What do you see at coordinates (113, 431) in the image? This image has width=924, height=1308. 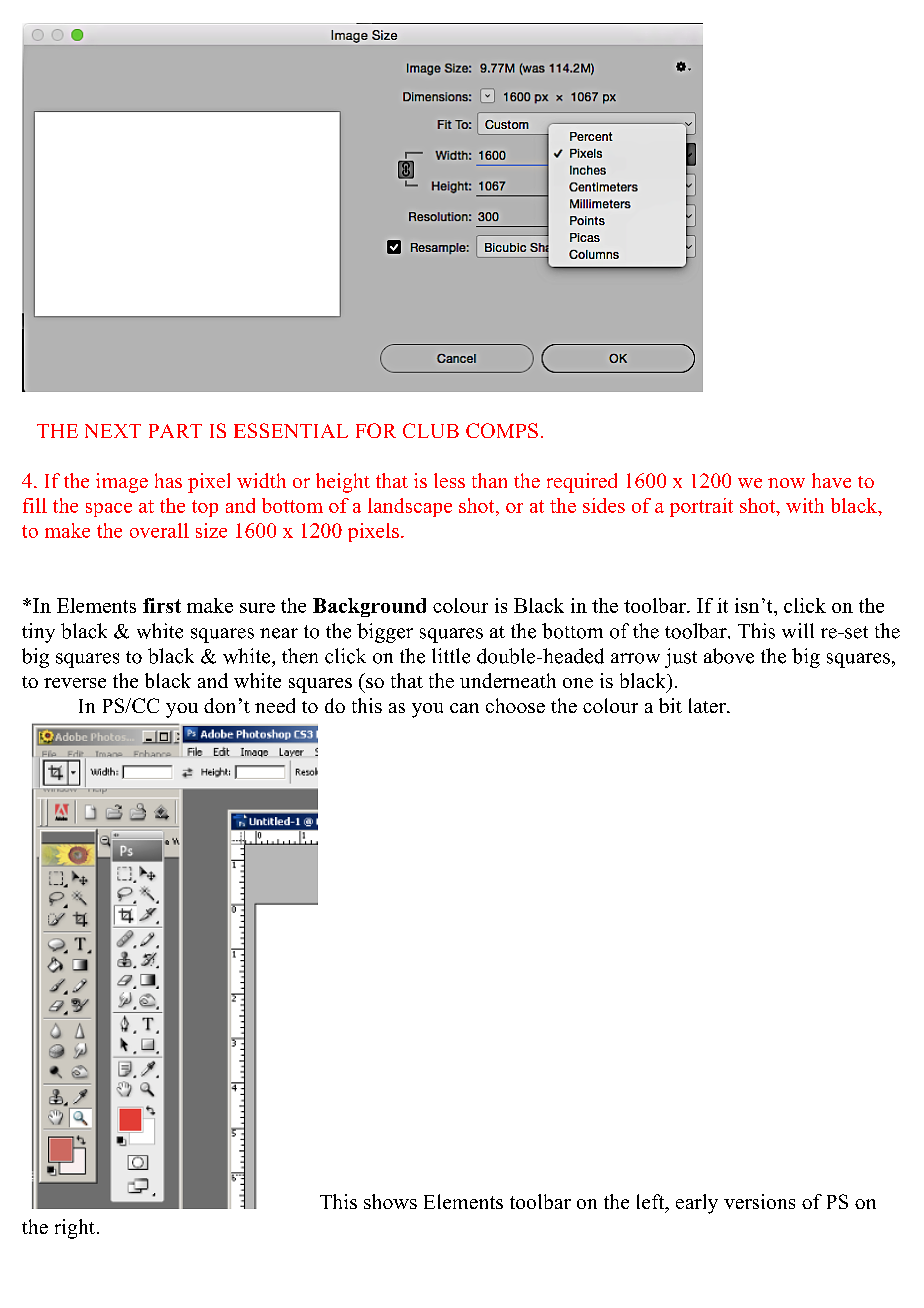 I see `NEXT` at bounding box center [113, 431].
